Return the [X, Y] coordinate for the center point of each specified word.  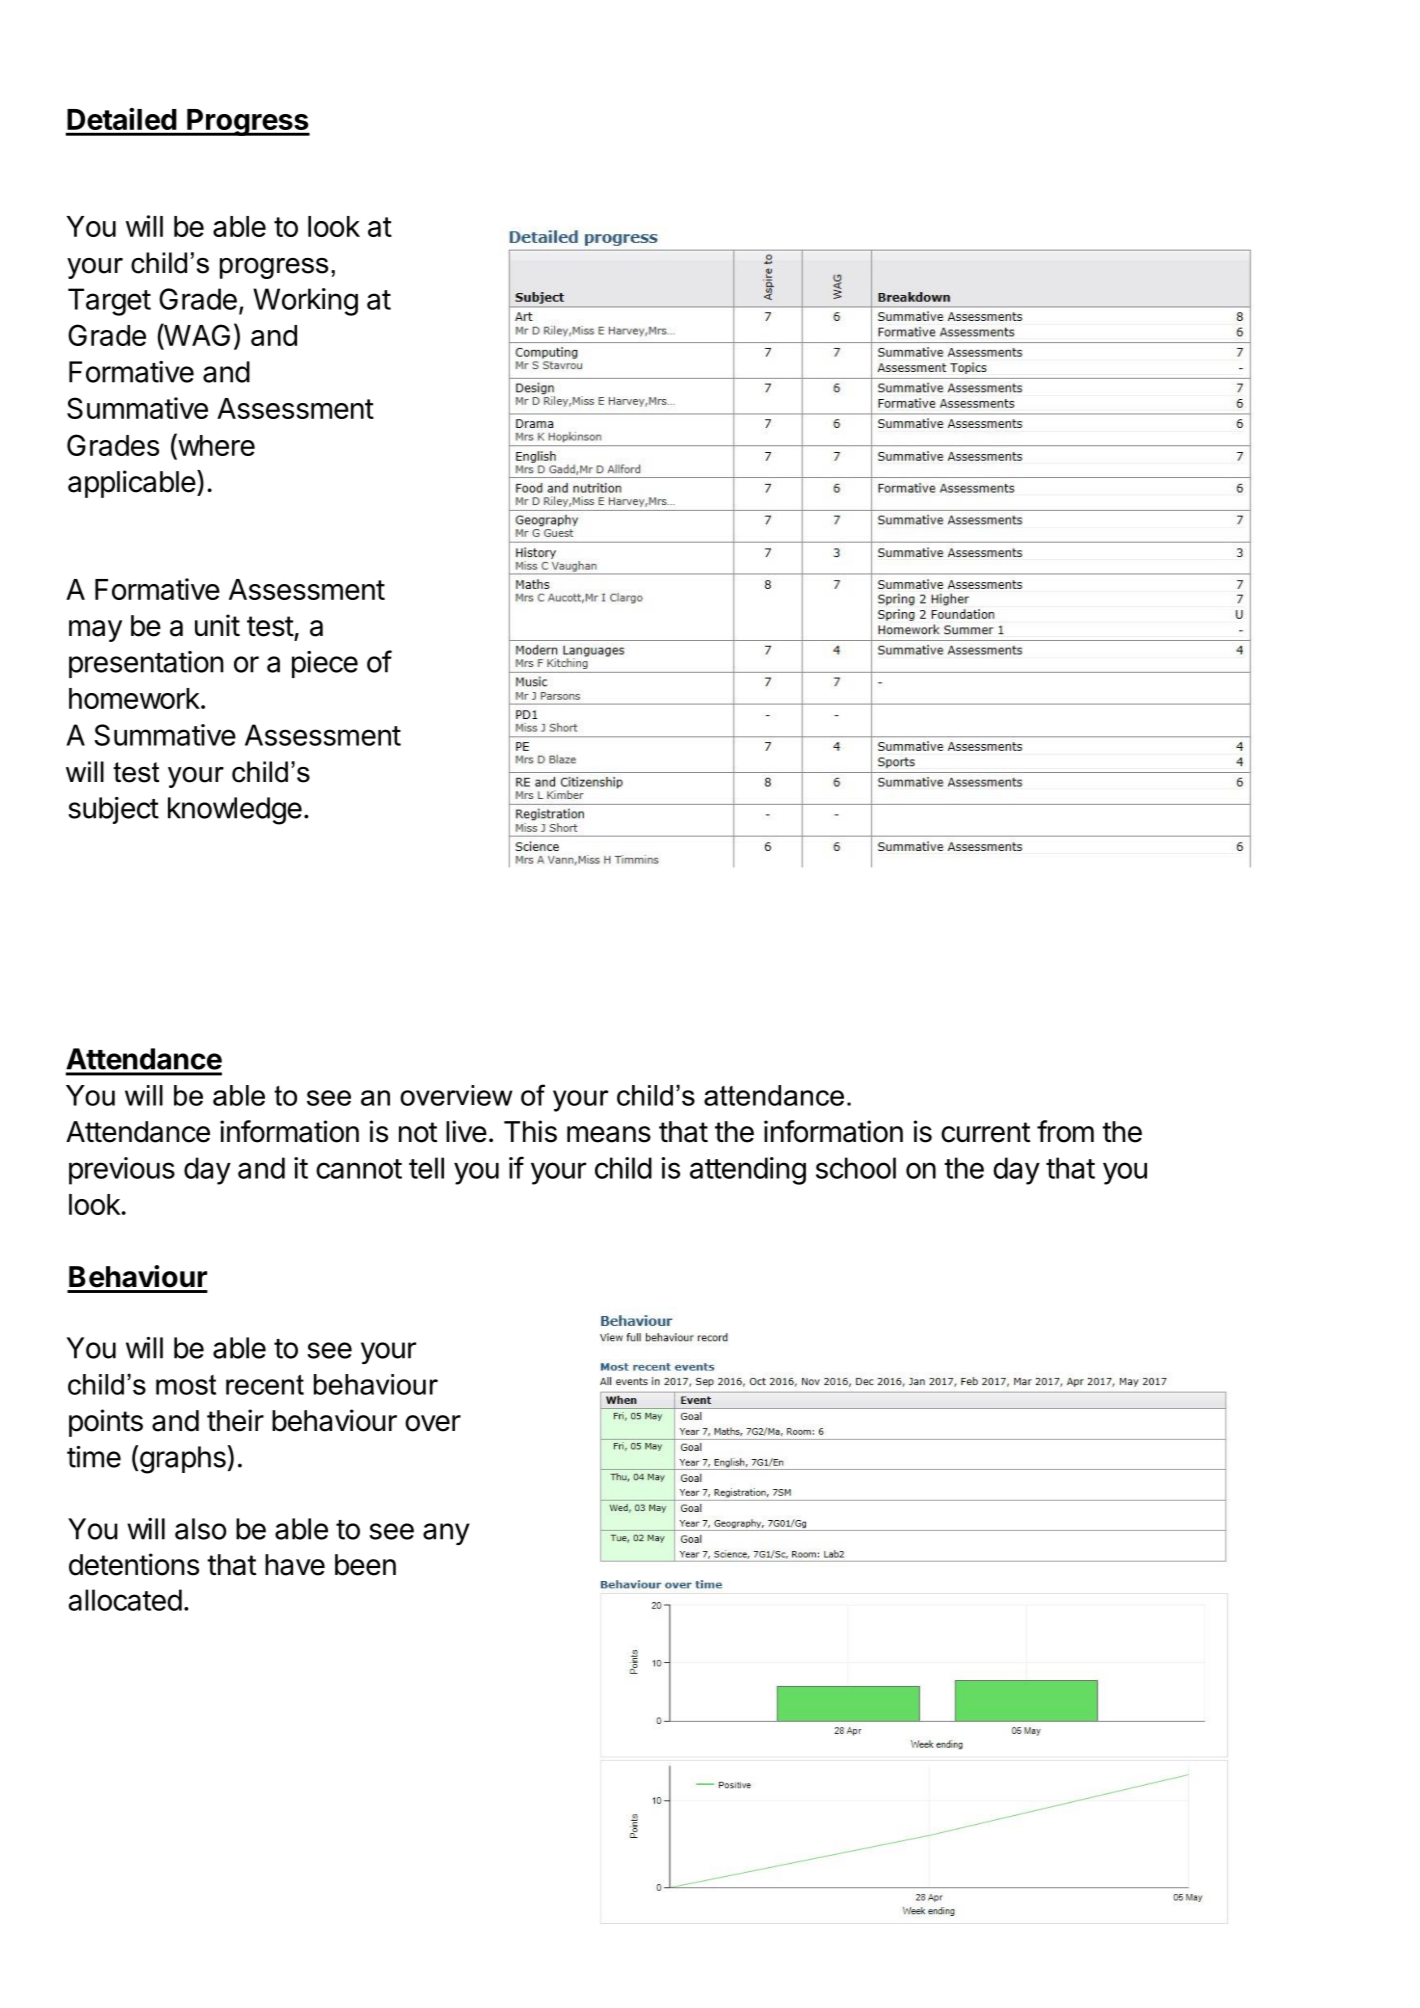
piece [325, 664]
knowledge [235, 811]
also [200, 1529]
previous [122, 1171]
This [530, 1131]
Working [305, 302]
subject [113, 810]
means [609, 1134]
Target [109, 302]
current [985, 1132]
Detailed [121, 119]
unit [217, 625]
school [856, 1168]
